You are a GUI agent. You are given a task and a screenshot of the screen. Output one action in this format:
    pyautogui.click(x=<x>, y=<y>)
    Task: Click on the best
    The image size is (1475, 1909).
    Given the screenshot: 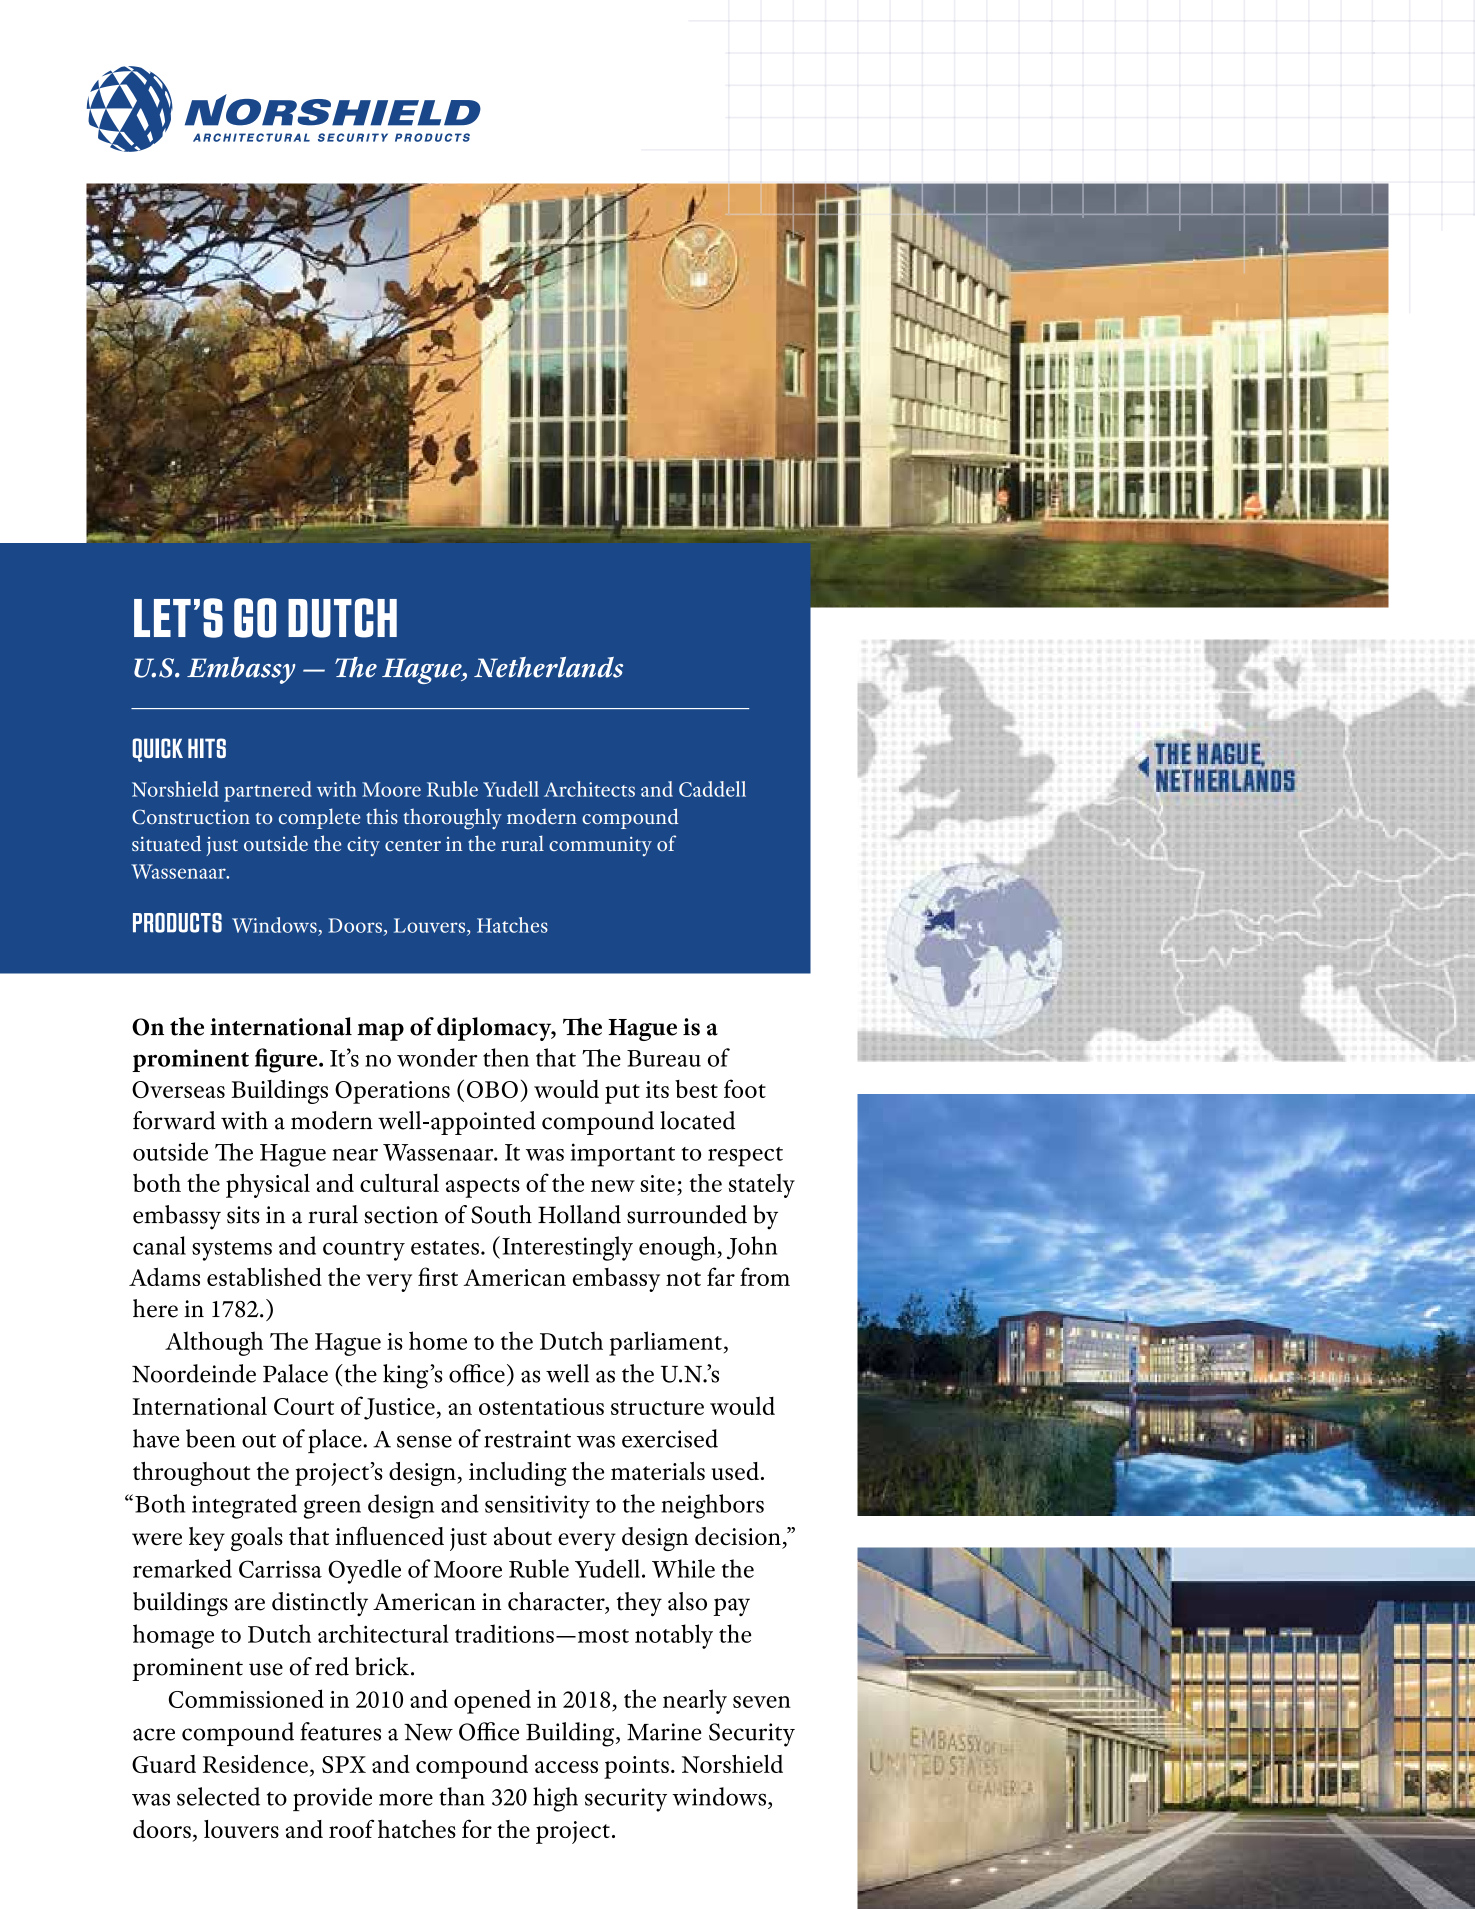 What is the action you would take?
    pyautogui.click(x=696, y=1089)
